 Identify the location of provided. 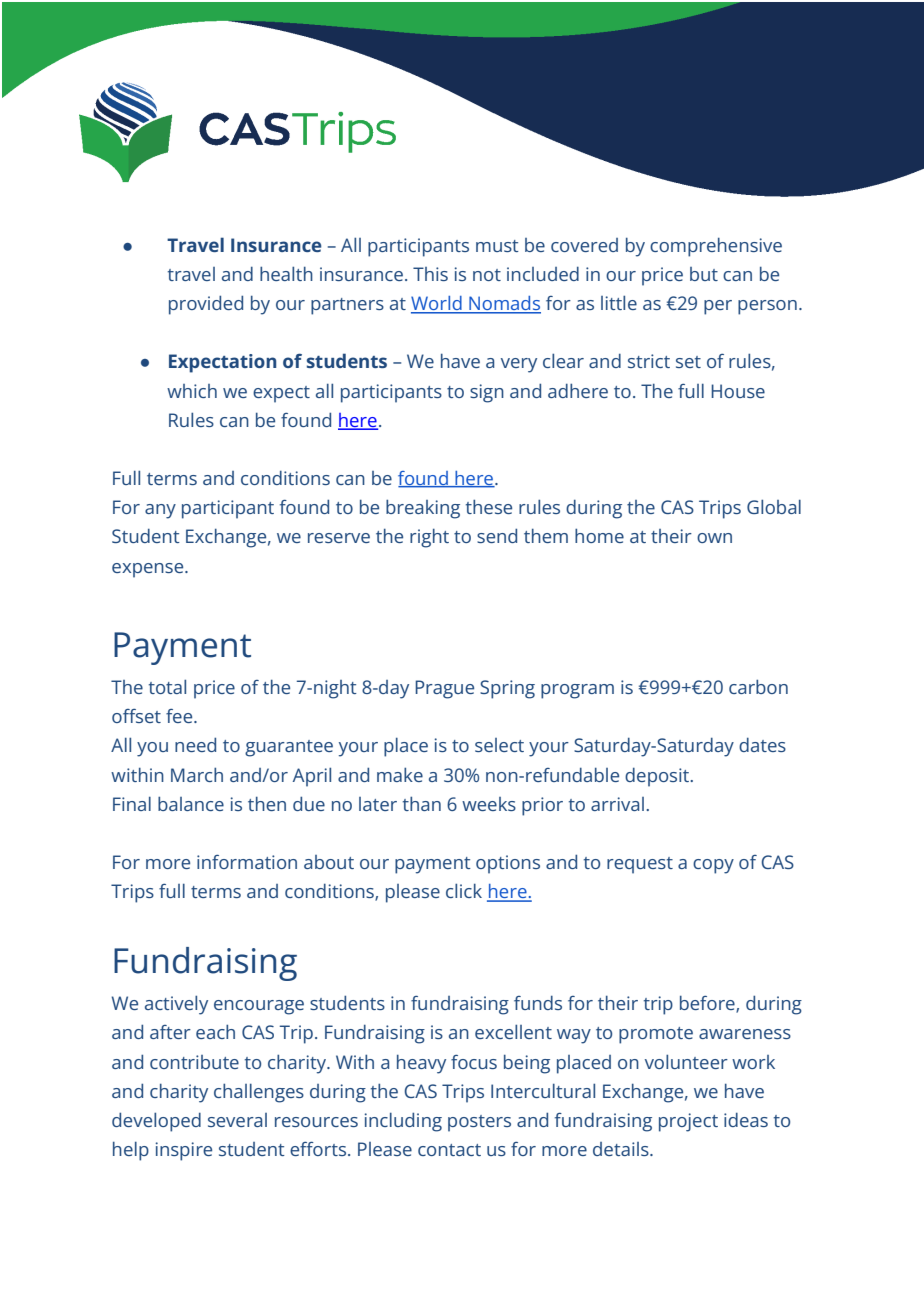
(206, 305).
